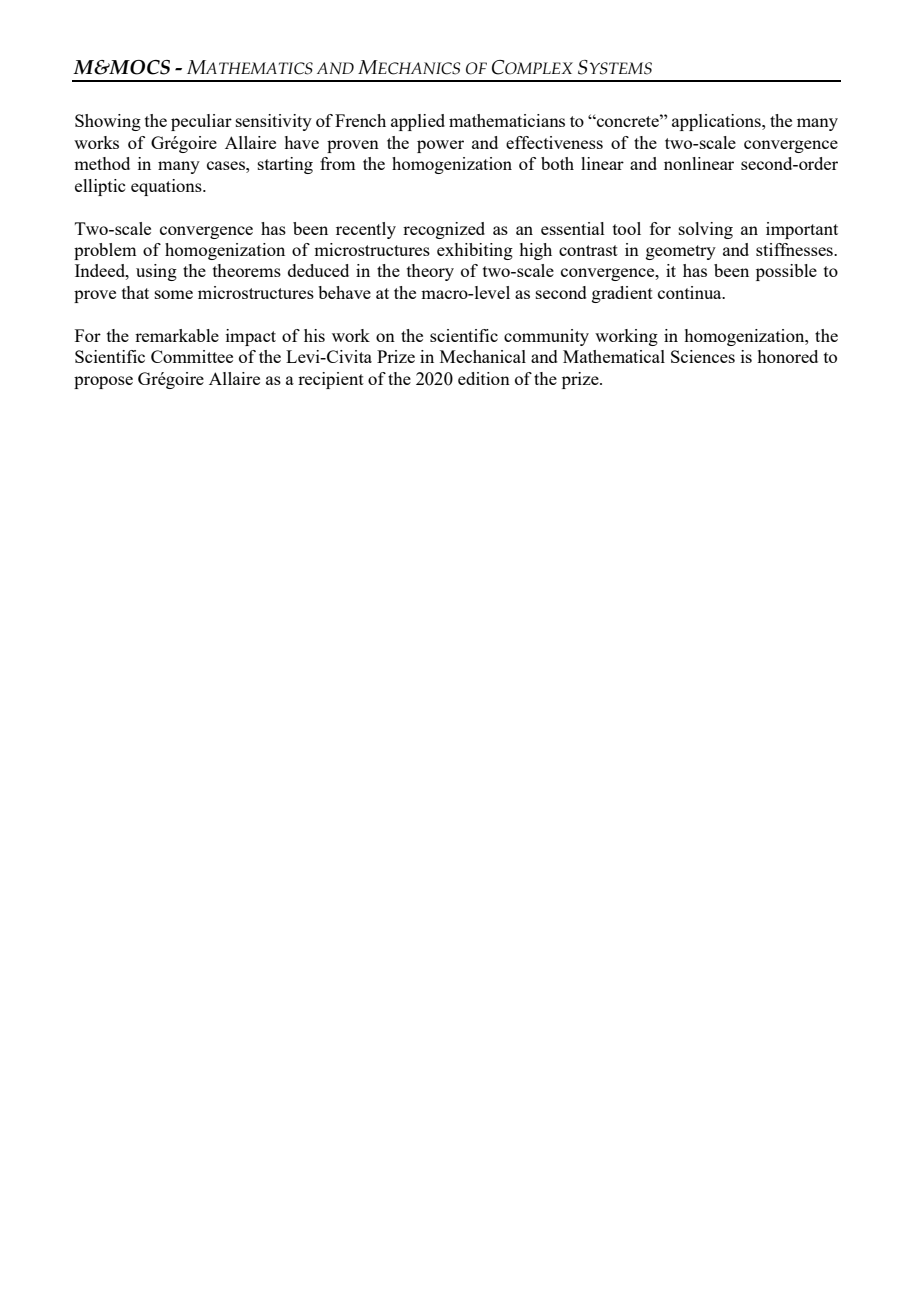 The height and width of the screenshot is (1308, 924). Describe the element at coordinates (703, 356) in the screenshot. I see `Sciences` at that location.
